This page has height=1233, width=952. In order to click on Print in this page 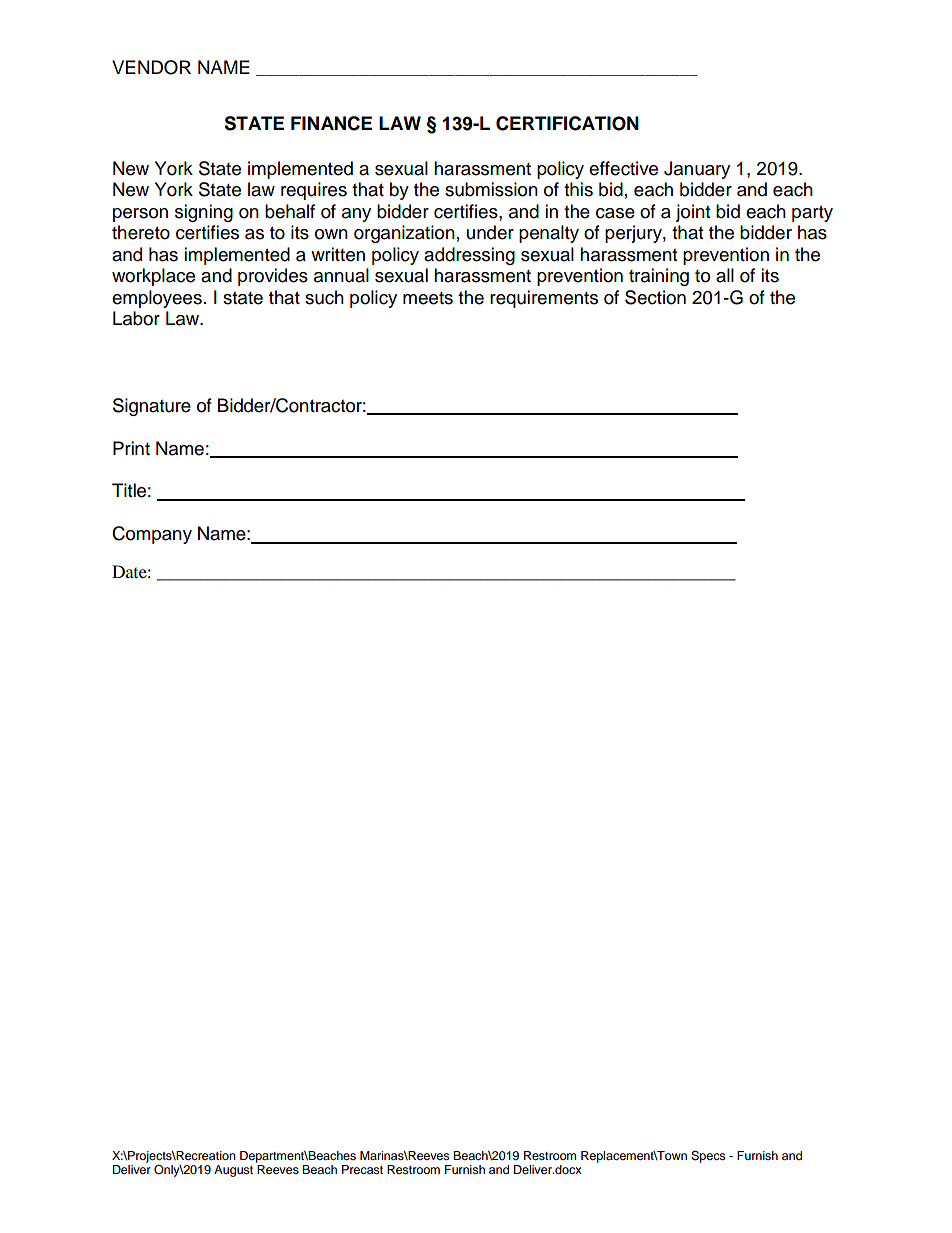, I will do `click(131, 448)`.
